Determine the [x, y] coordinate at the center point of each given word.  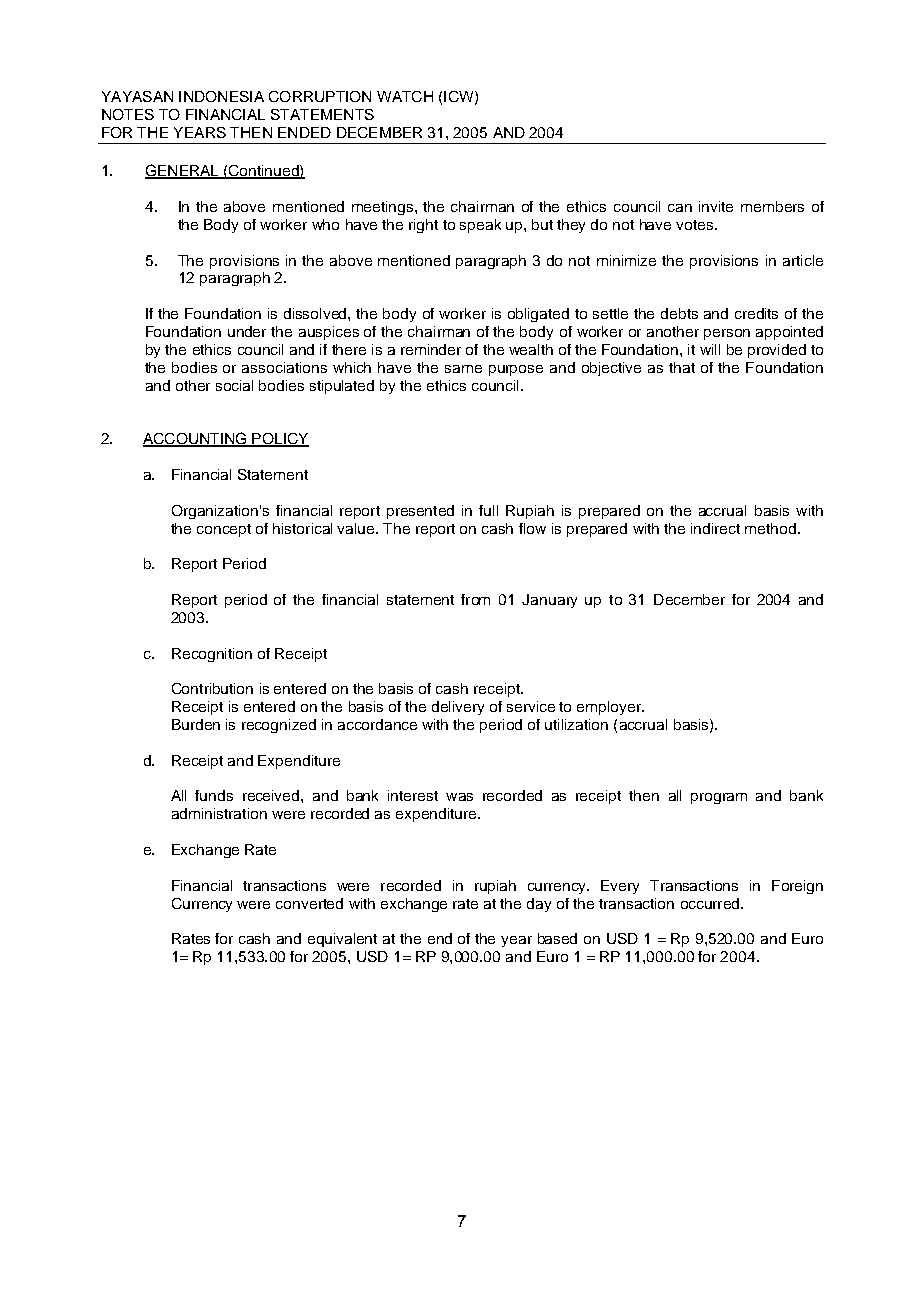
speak [480, 226]
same [463, 369]
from [475, 599]
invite [716, 206]
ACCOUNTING [196, 439]
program [719, 798]
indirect [715, 528]
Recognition [212, 655]
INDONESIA [221, 96]
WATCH [405, 96]
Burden [196, 724]
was [459, 797]
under [247, 331]
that [682, 367]
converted [309, 903]
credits [756, 313]
